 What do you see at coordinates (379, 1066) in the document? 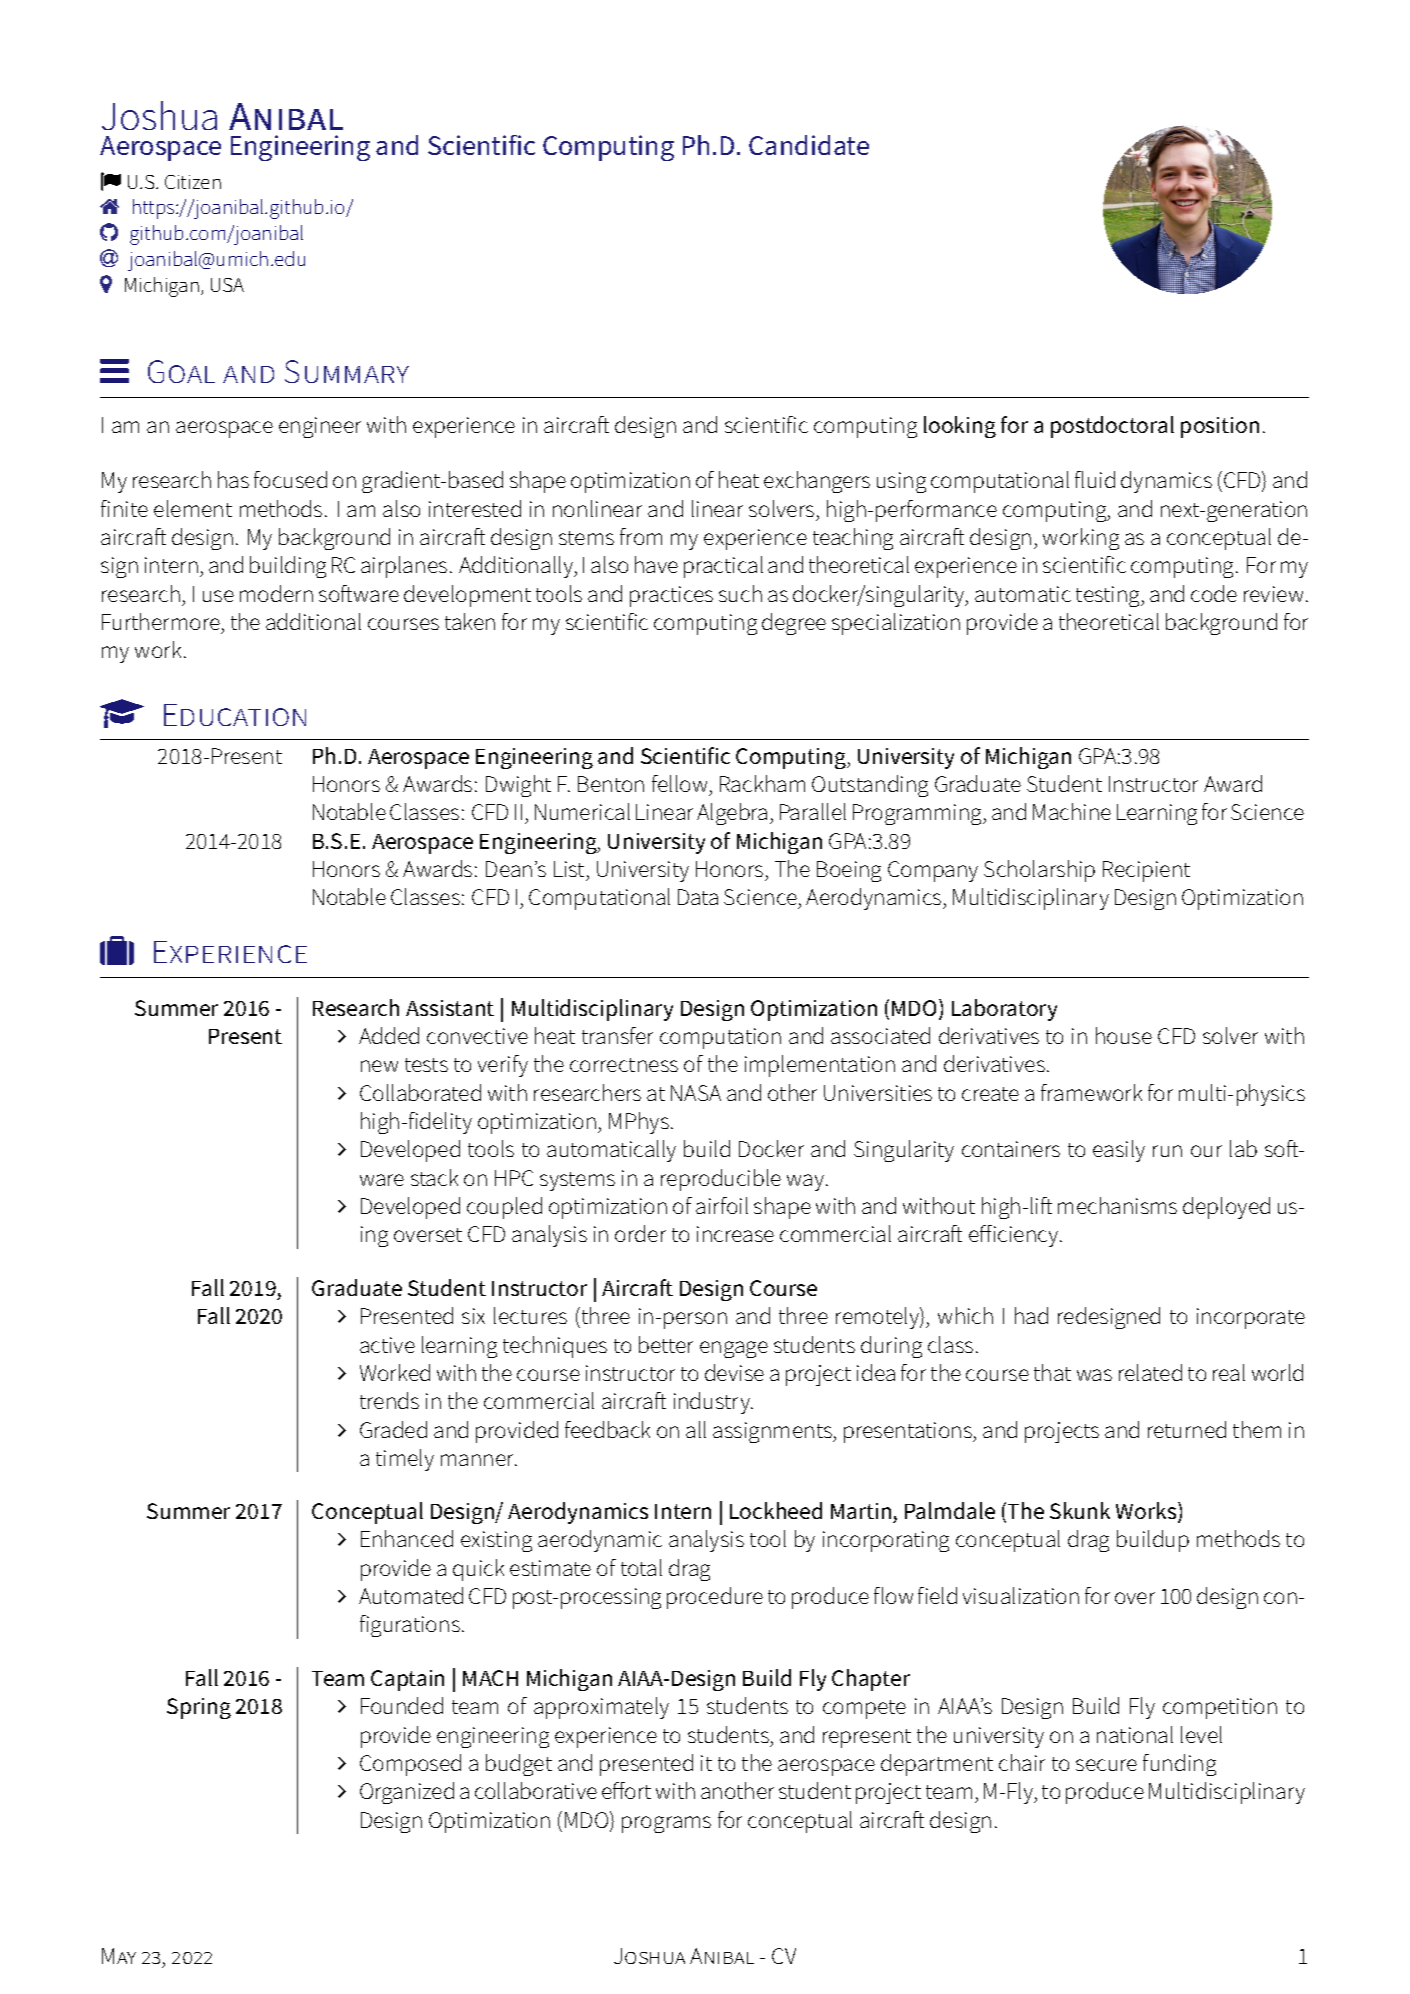
I see `new` at bounding box center [379, 1066].
